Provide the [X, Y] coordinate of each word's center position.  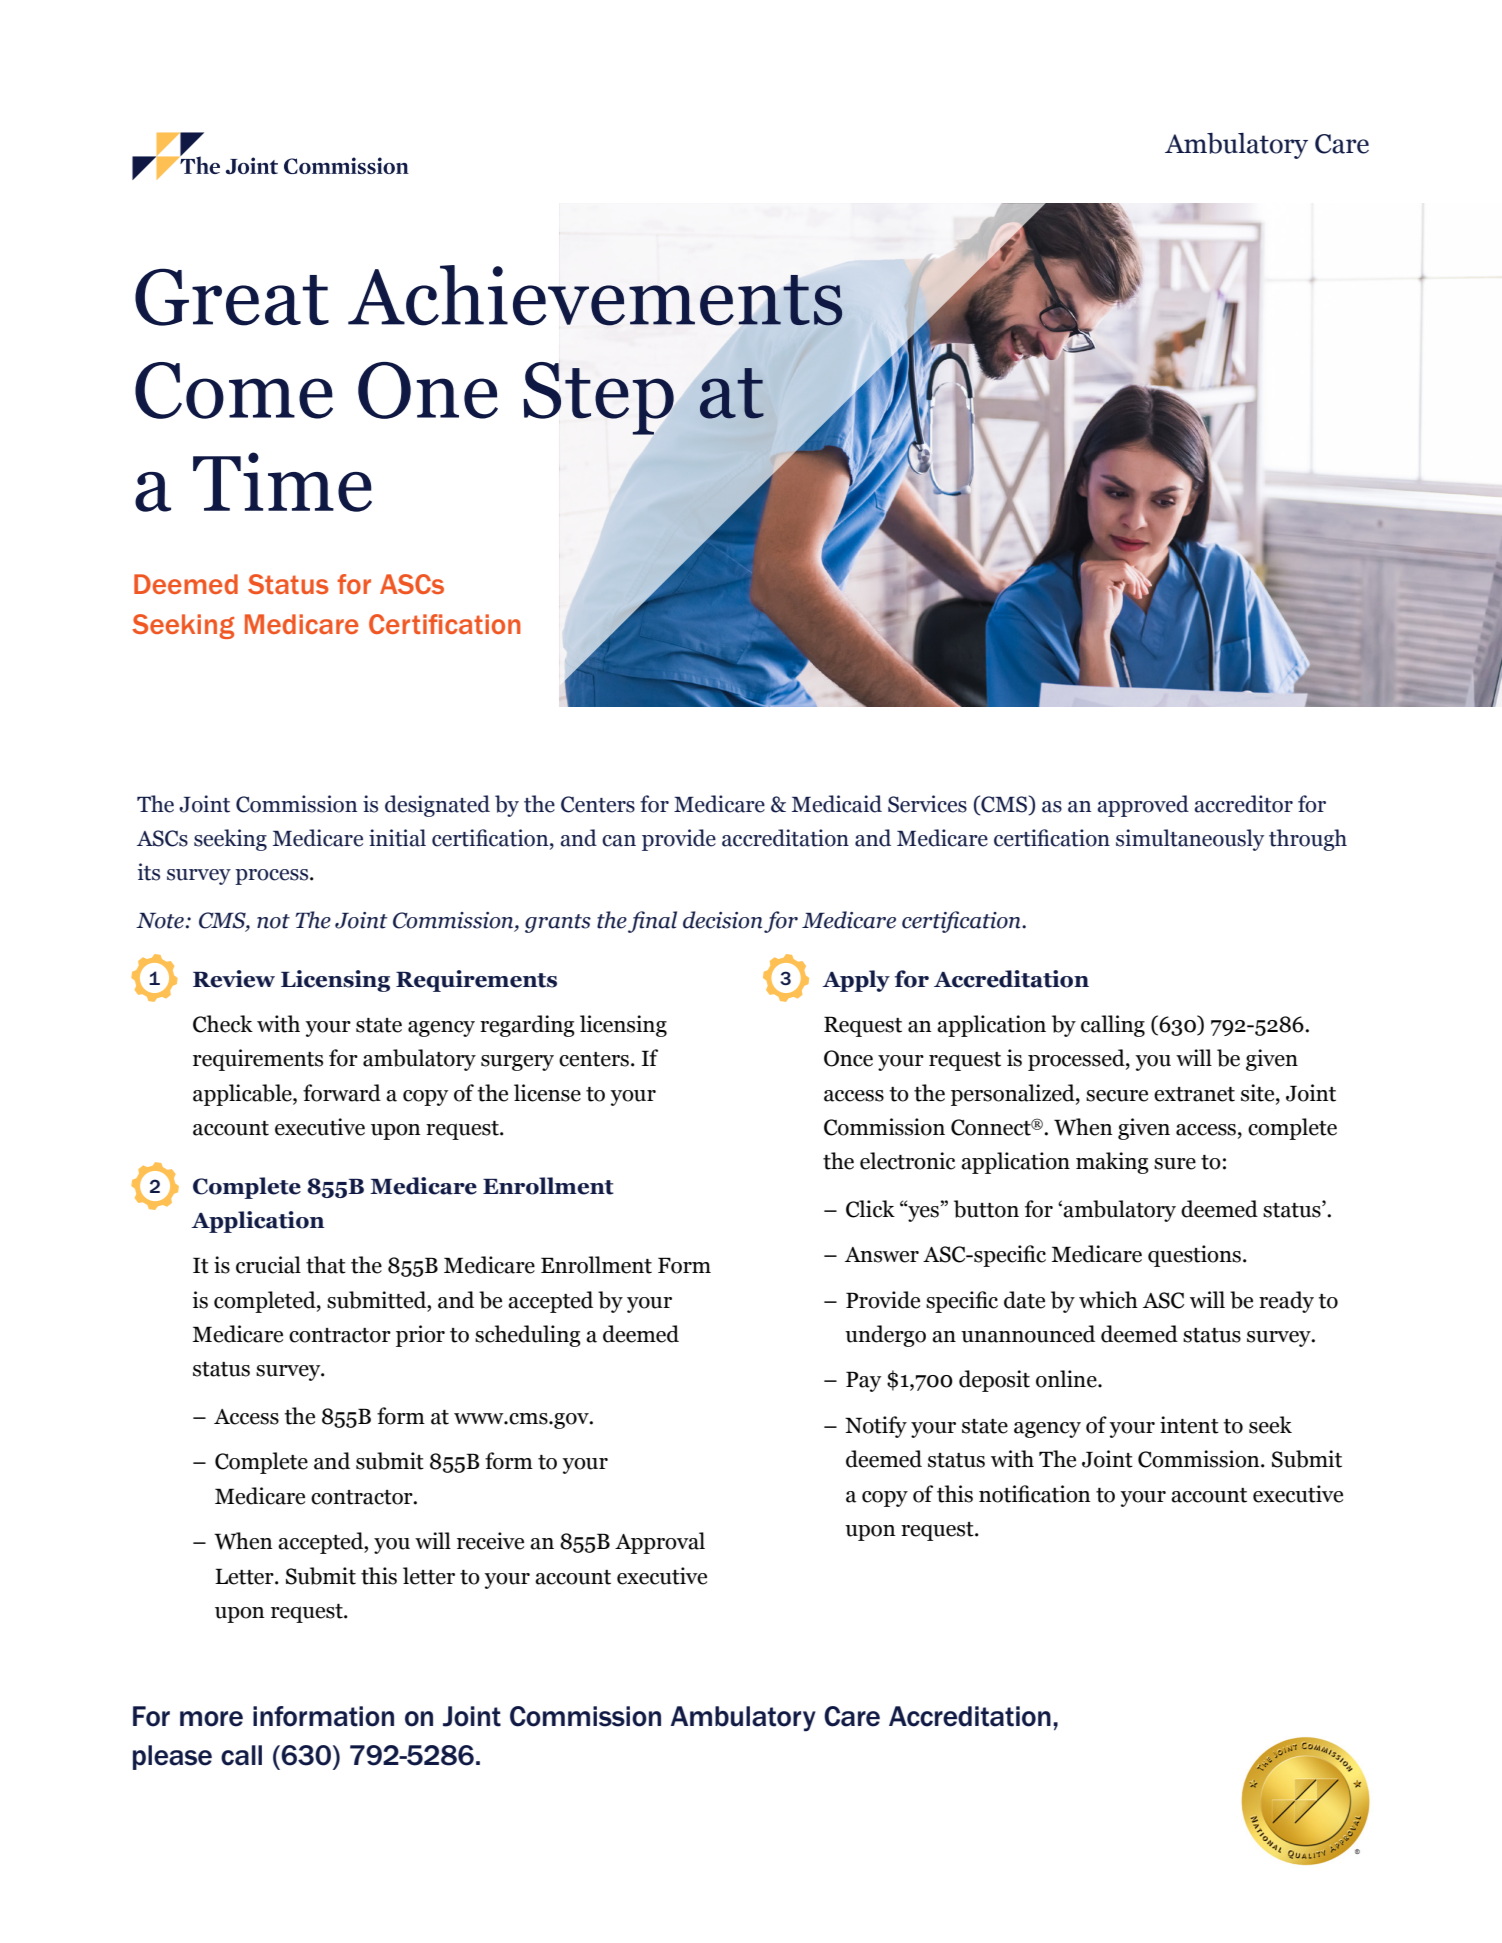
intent [1189, 1425]
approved [1143, 806]
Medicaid [837, 804]
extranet [1194, 1094]
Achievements [595, 296]
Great [232, 297]
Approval [660, 1543]
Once [848, 1058]
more [211, 1719]
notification [1035, 1494]
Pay [864, 1381]
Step [598, 398]
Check [223, 1024]
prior [420, 1336]
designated [437, 806]
